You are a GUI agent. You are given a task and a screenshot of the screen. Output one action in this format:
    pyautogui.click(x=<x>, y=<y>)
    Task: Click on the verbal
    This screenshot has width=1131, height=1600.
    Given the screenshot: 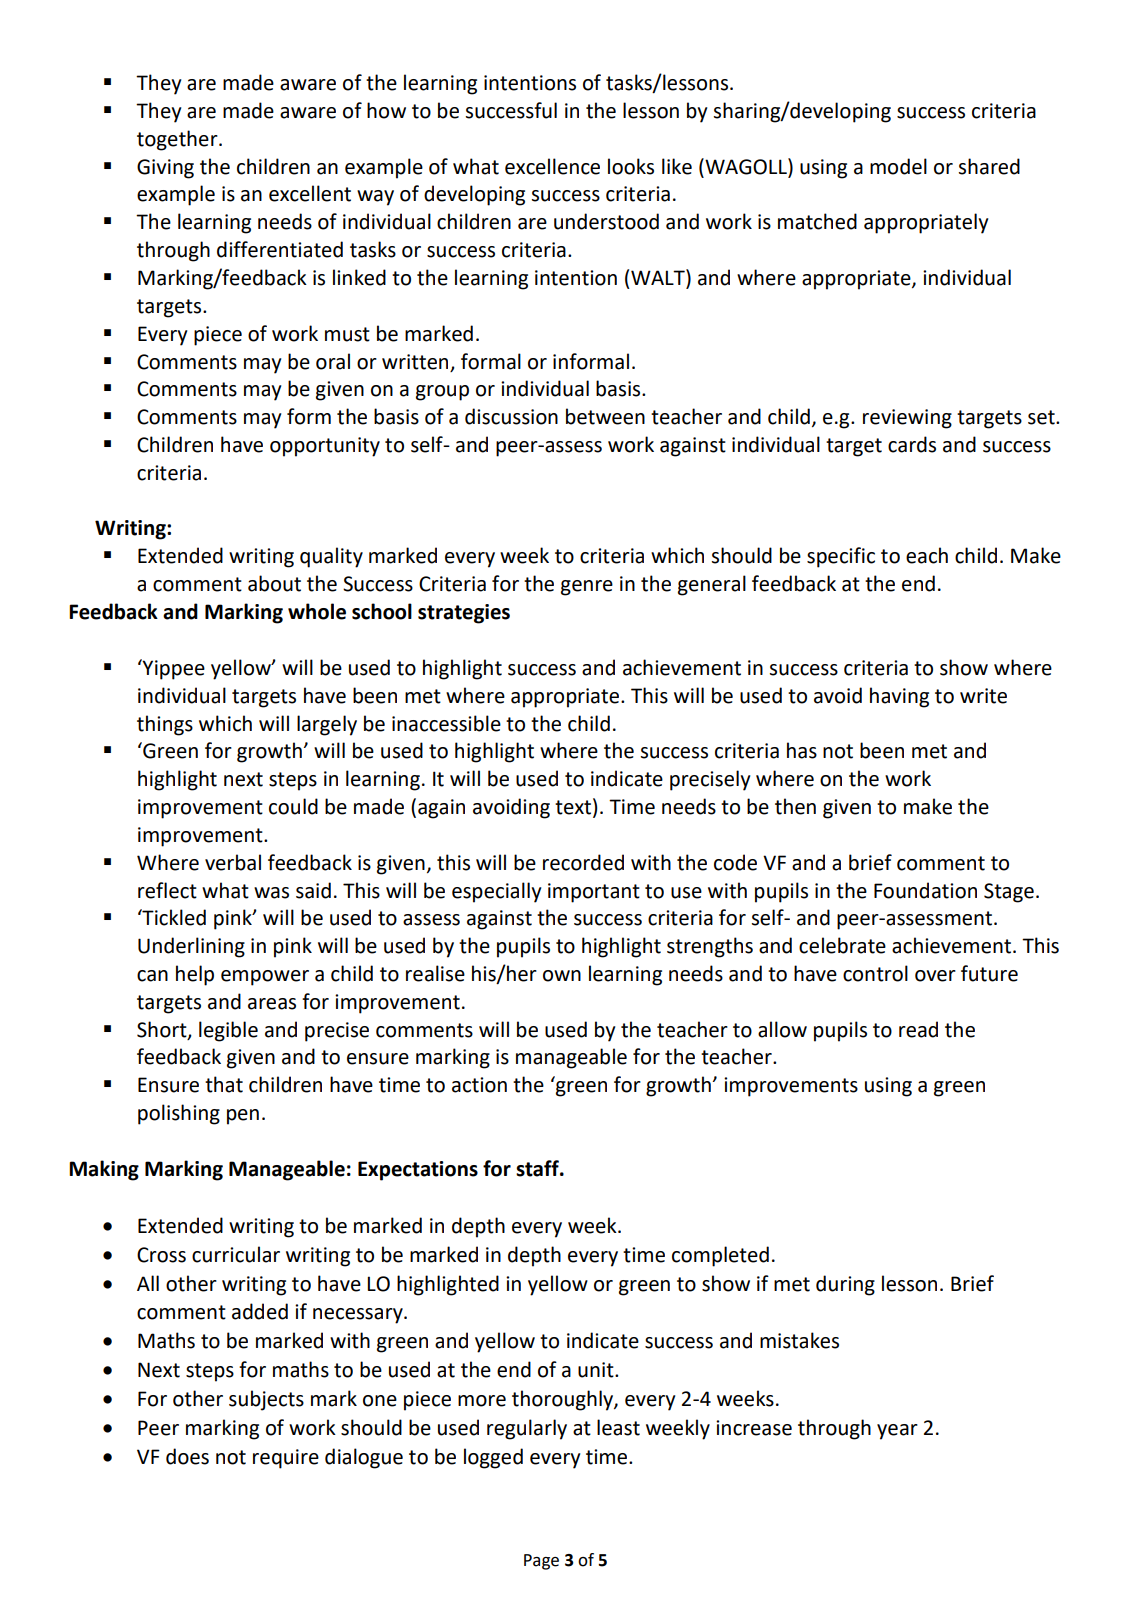 What is the action you would take?
    pyautogui.click(x=233, y=862)
